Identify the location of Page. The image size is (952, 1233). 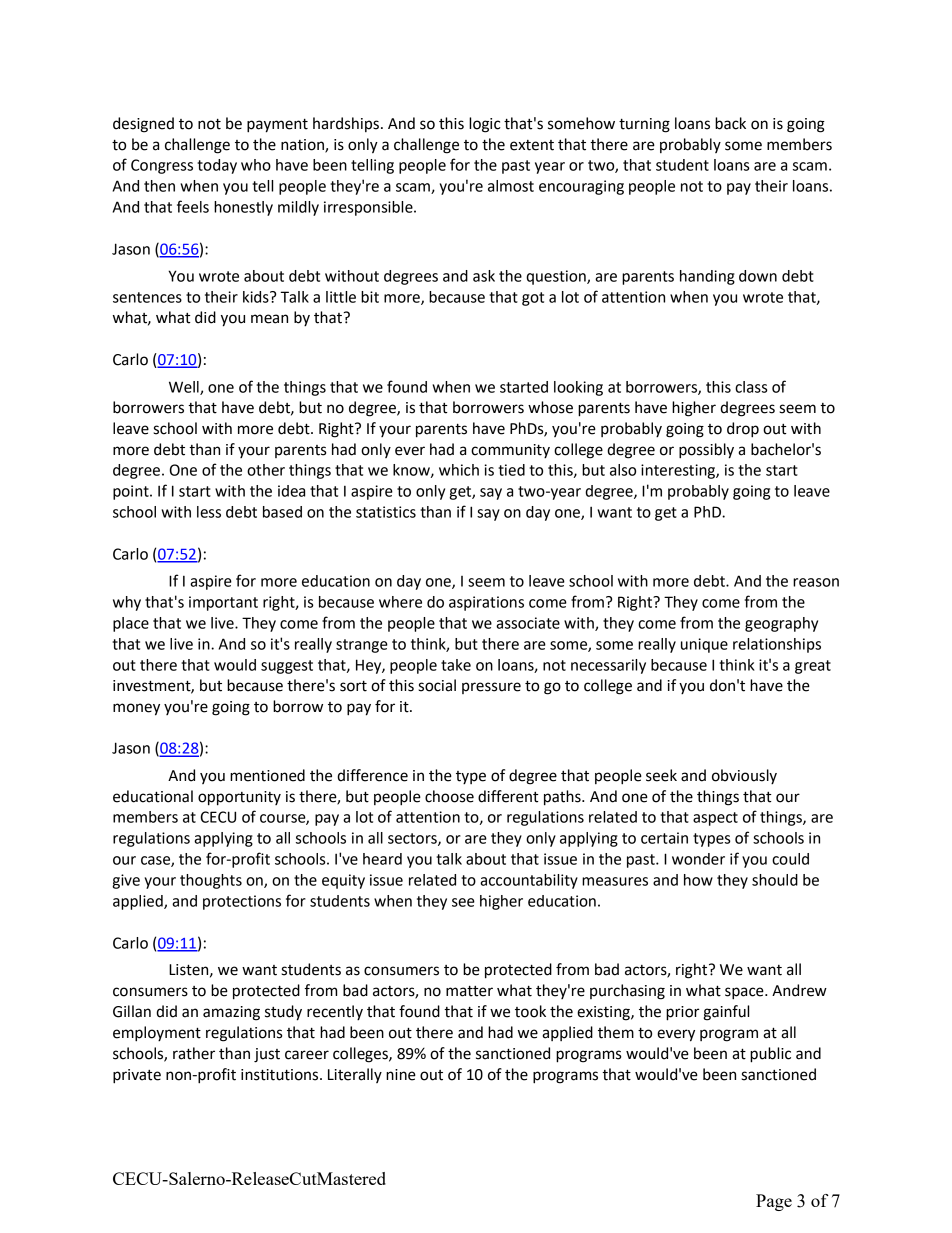
(774, 1202).
